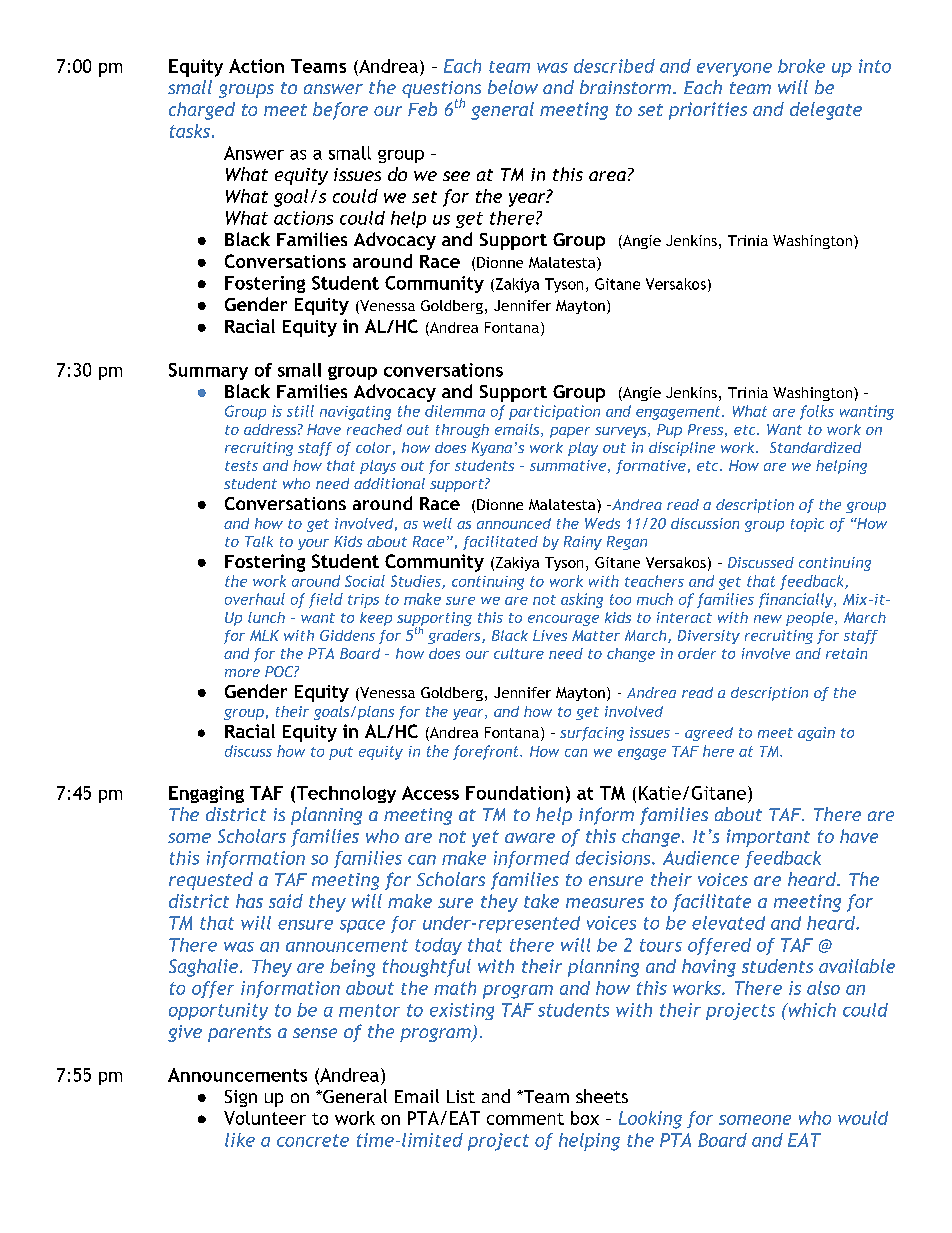 The image size is (952, 1233). Describe the element at coordinates (525, 1119) in the document. I see `comment` at that location.
